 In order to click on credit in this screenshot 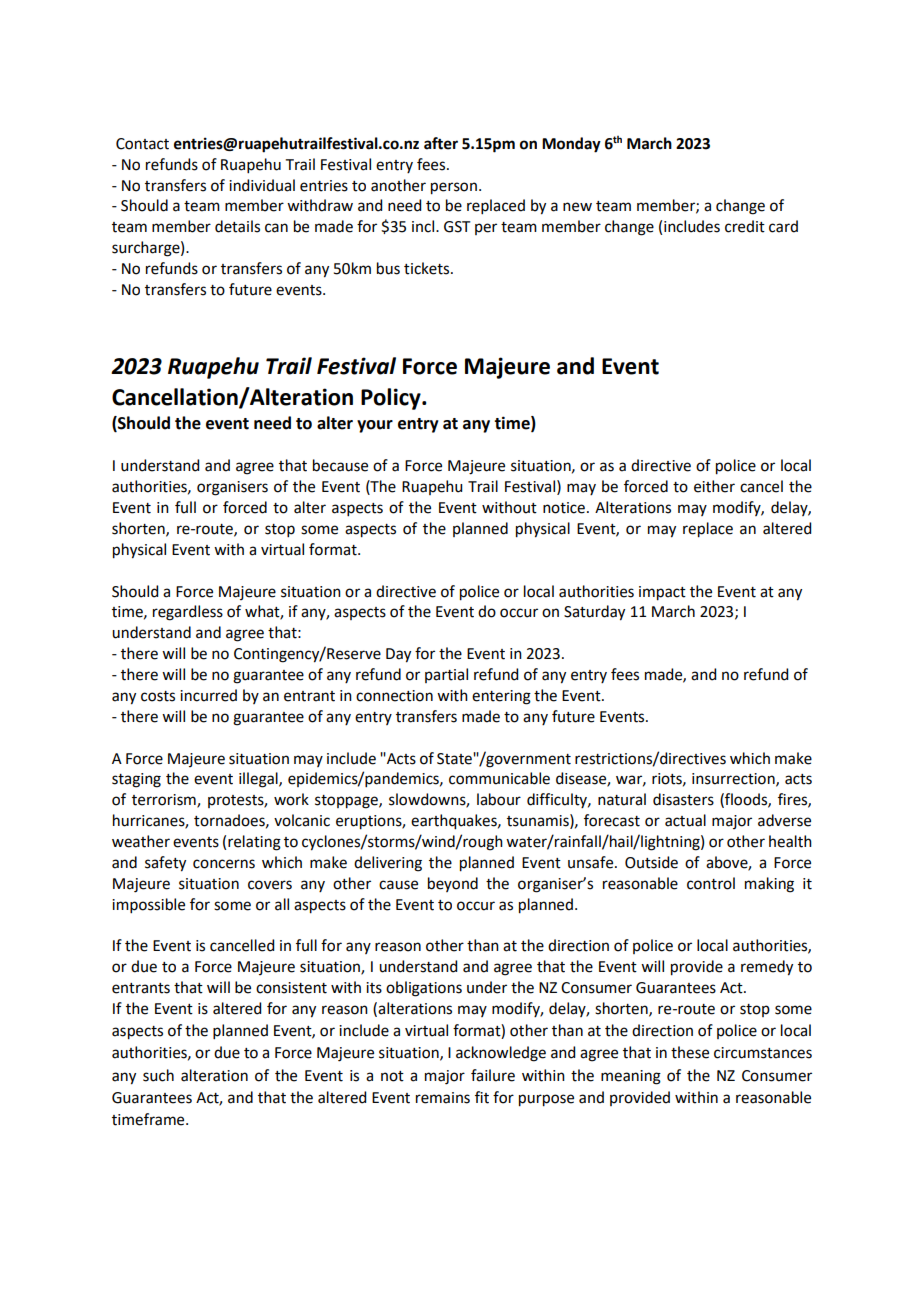, I will do `click(745, 226)`.
